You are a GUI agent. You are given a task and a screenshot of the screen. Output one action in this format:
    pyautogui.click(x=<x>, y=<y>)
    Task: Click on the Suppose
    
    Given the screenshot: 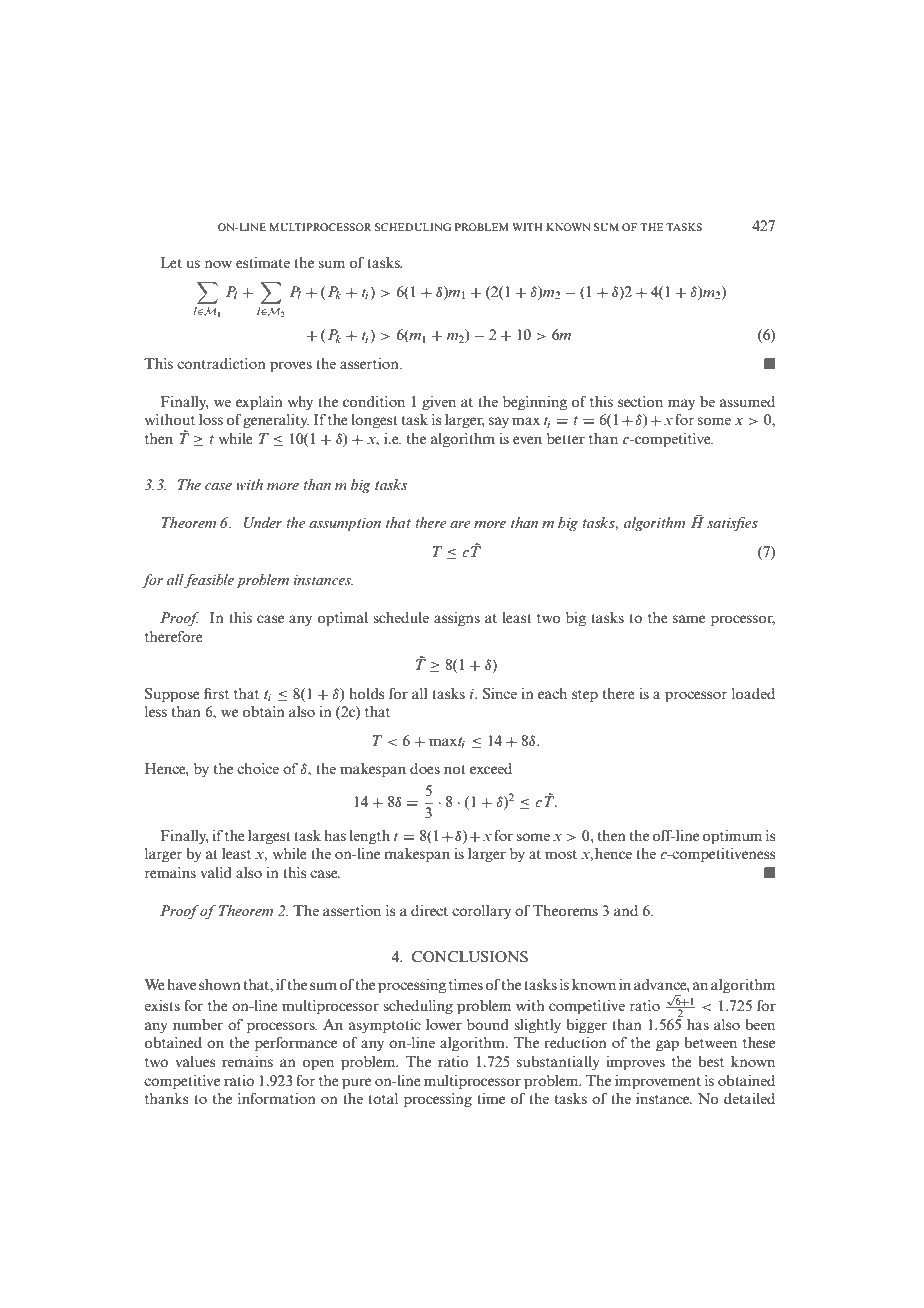 What is the action you would take?
    pyautogui.click(x=172, y=695)
